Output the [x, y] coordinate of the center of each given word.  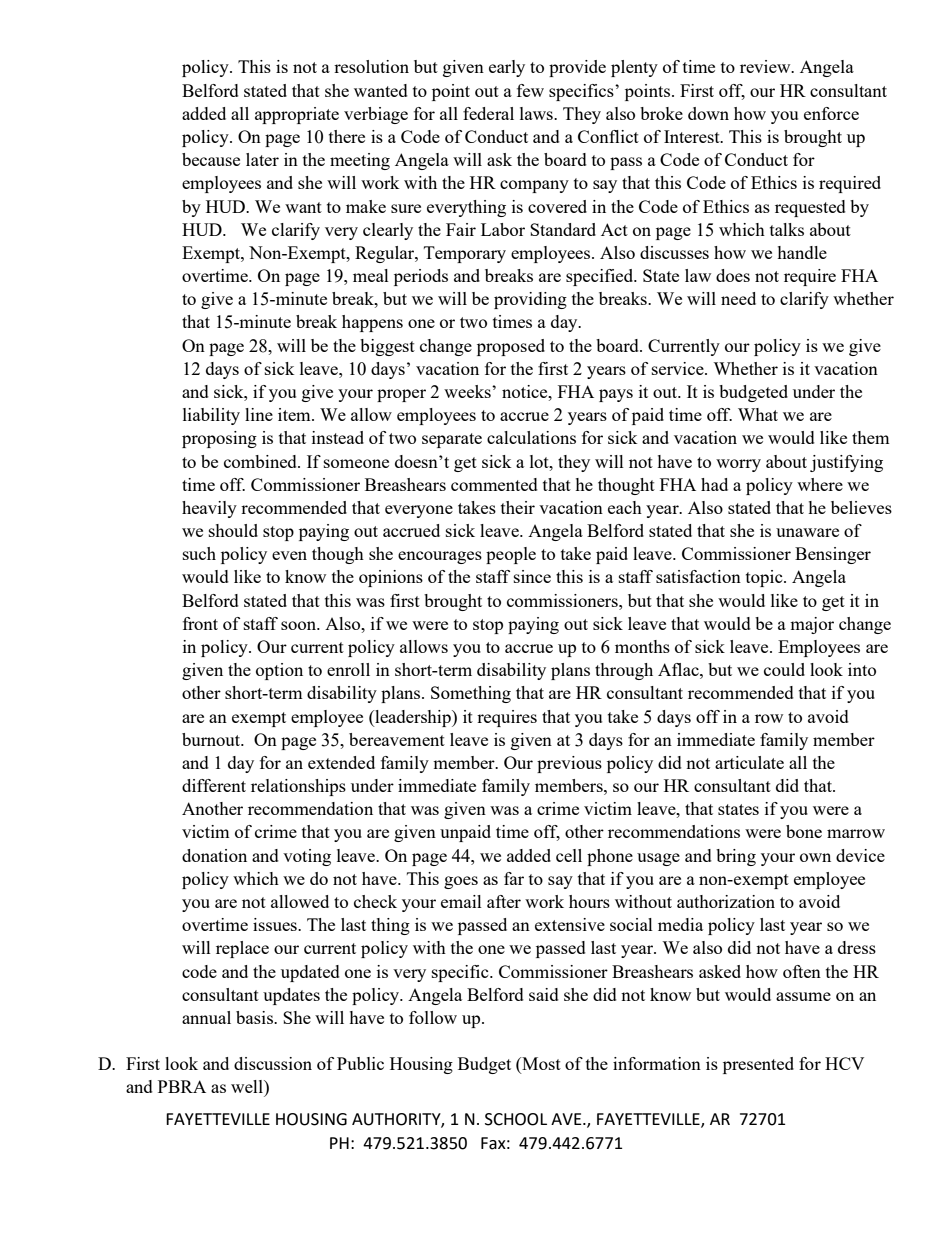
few [530, 90]
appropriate [297, 115]
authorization [726, 901]
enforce [831, 113]
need [738, 298]
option [279, 671]
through [624, 671]
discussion [273, 1063]
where [820, 484]
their [518, 507]
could [784, 669]
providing [530, 300]
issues [276, 924]
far [514, 878]
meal [371, 275]
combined [261, 461]
